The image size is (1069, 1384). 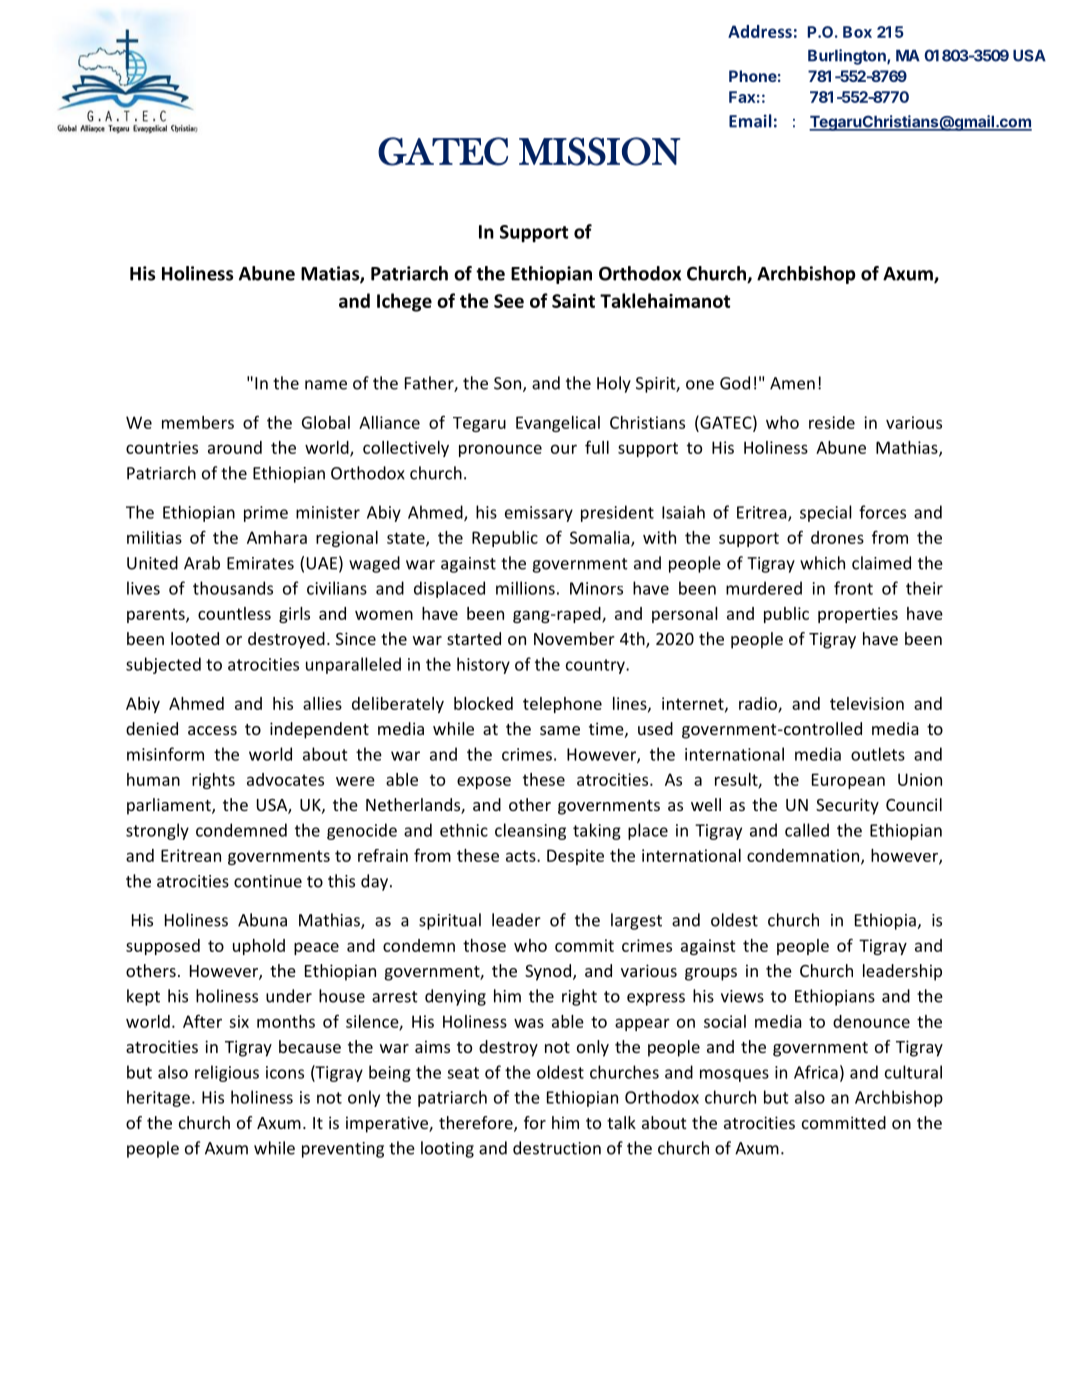 What do you see at coordinates (198, 422) in the page?
I see `members` at bounding box center [198, 422].
